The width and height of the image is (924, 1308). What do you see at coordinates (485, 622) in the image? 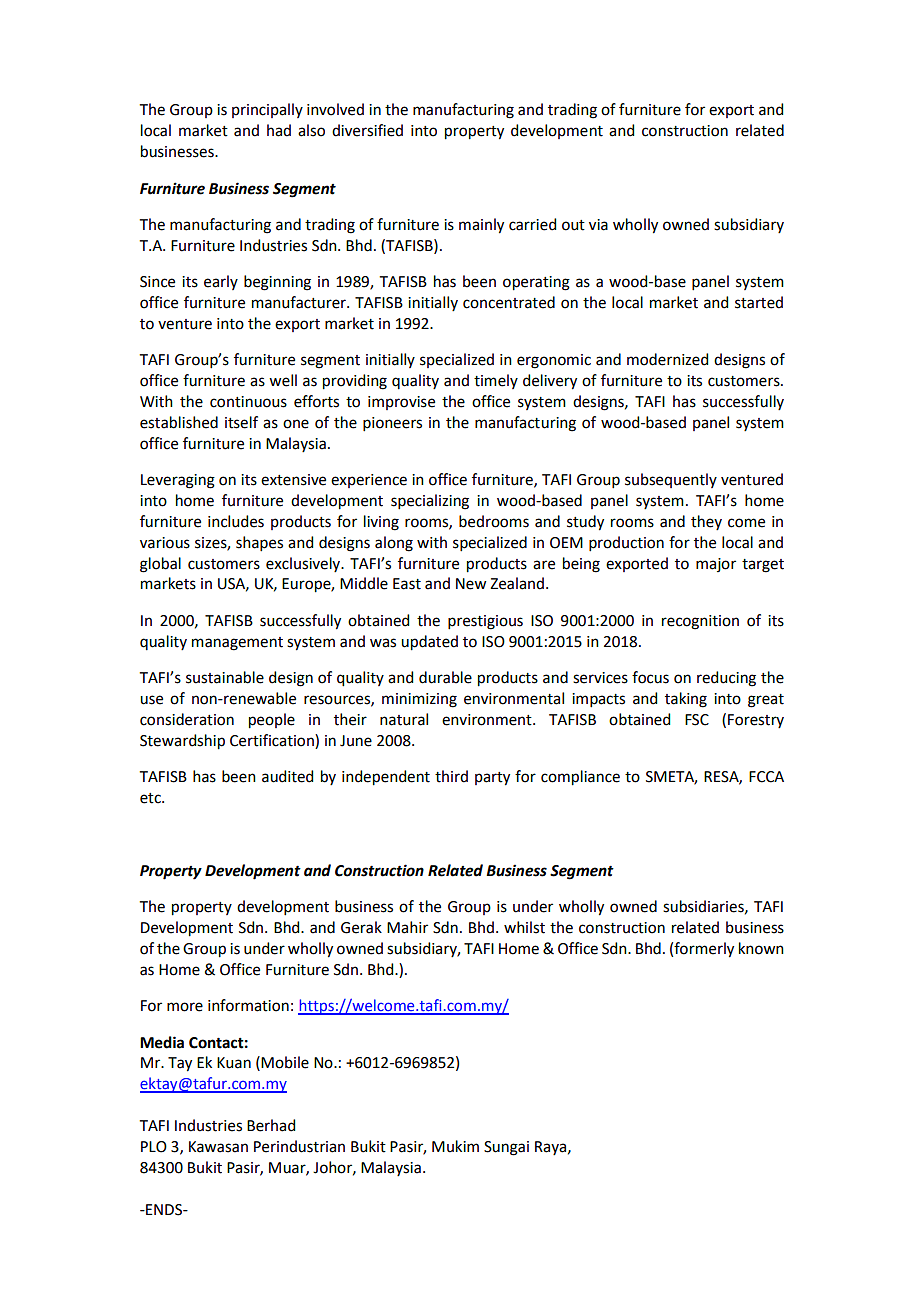
I see `prestigious` at bounding box center [485, 622].
